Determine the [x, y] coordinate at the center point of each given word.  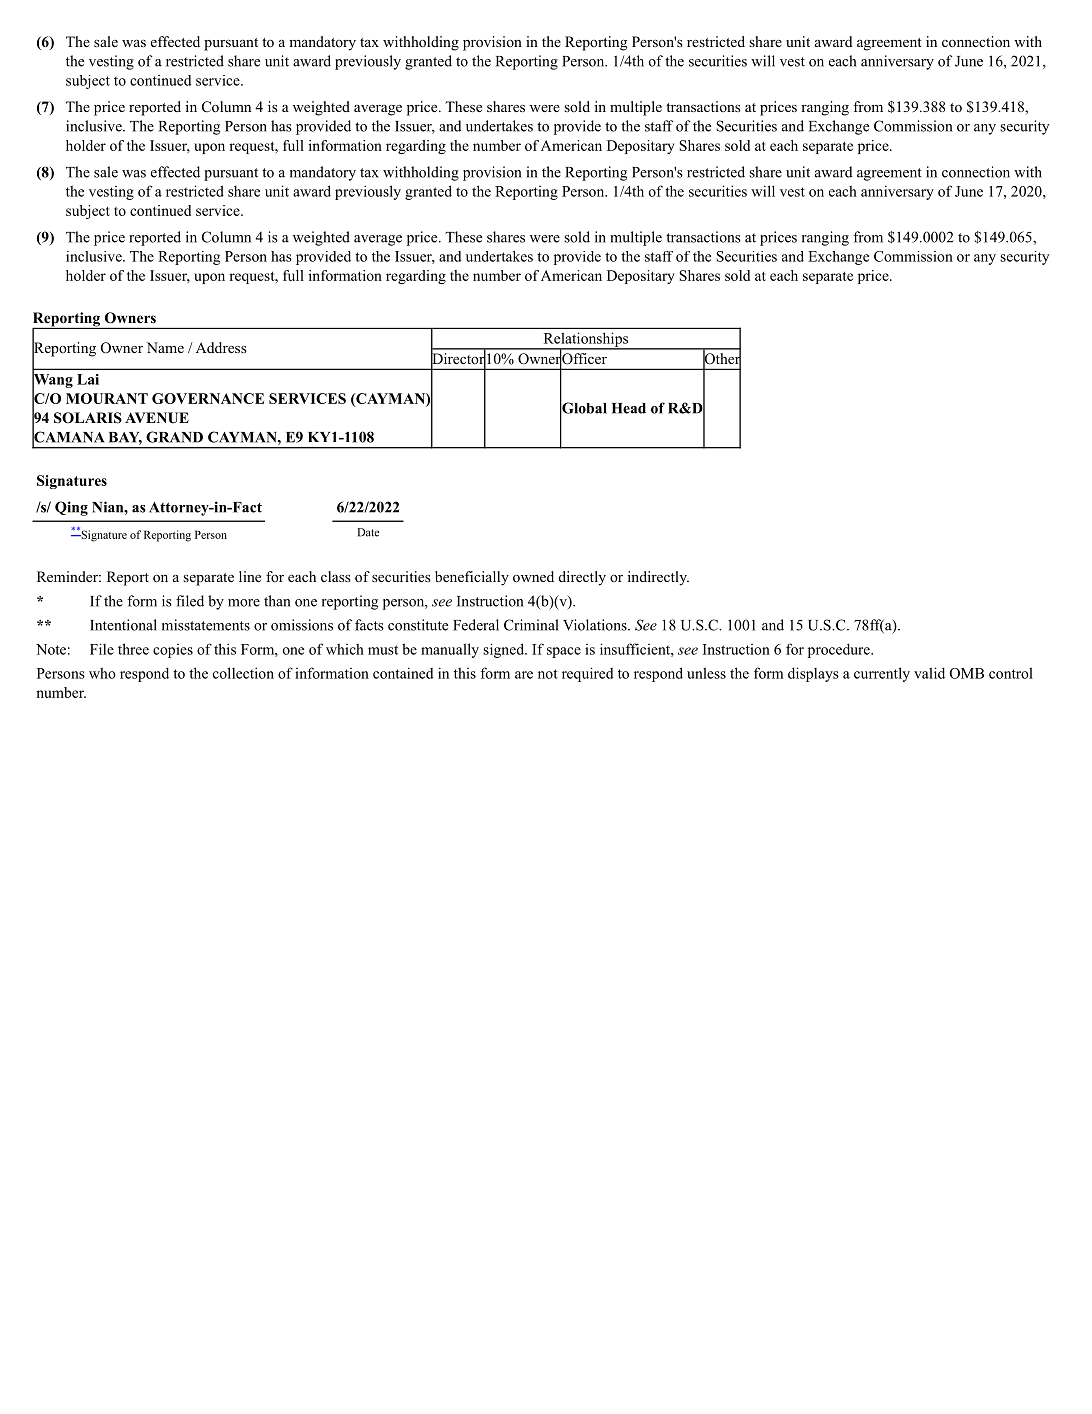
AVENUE [157, 418]
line [250, 576]
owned [533, 576]
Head [629, 408]
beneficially [472, 578]
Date [368, 532]
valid [929, 673]
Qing [71, 508]
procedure [840, 650]
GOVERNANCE [208, 398]
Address [221, 347]
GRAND [174, 437]
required [587, 674]
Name [165, 347]
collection [243, 673]
